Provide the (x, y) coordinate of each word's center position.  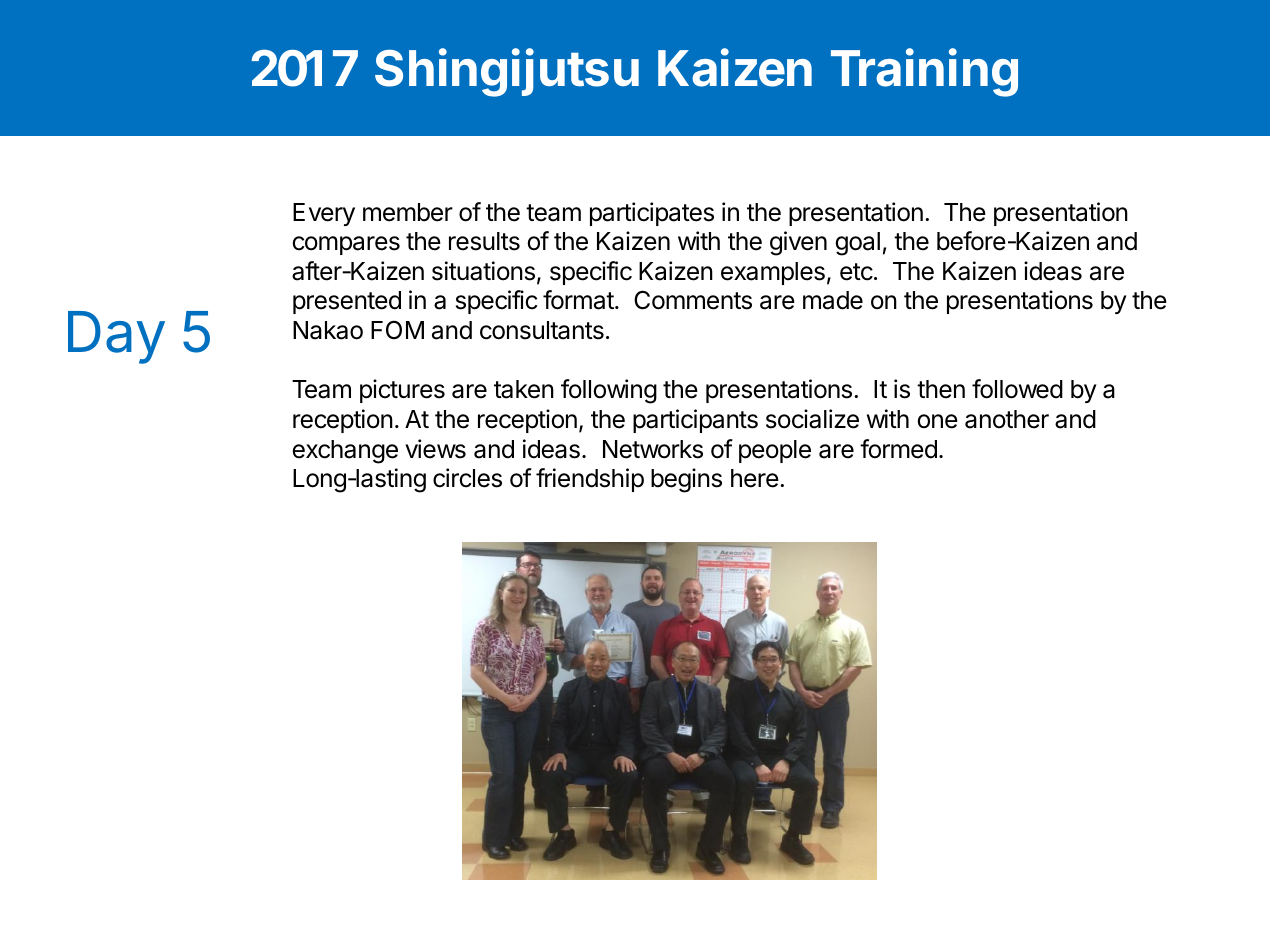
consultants (542, 330)
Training (924, 72)
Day (116, 337)
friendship (590, 480)
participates (652, 214)
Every (324, 214)
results (484, 241)
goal (857, 244)
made (833, 300)
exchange (345, 452)
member (408, 212)
